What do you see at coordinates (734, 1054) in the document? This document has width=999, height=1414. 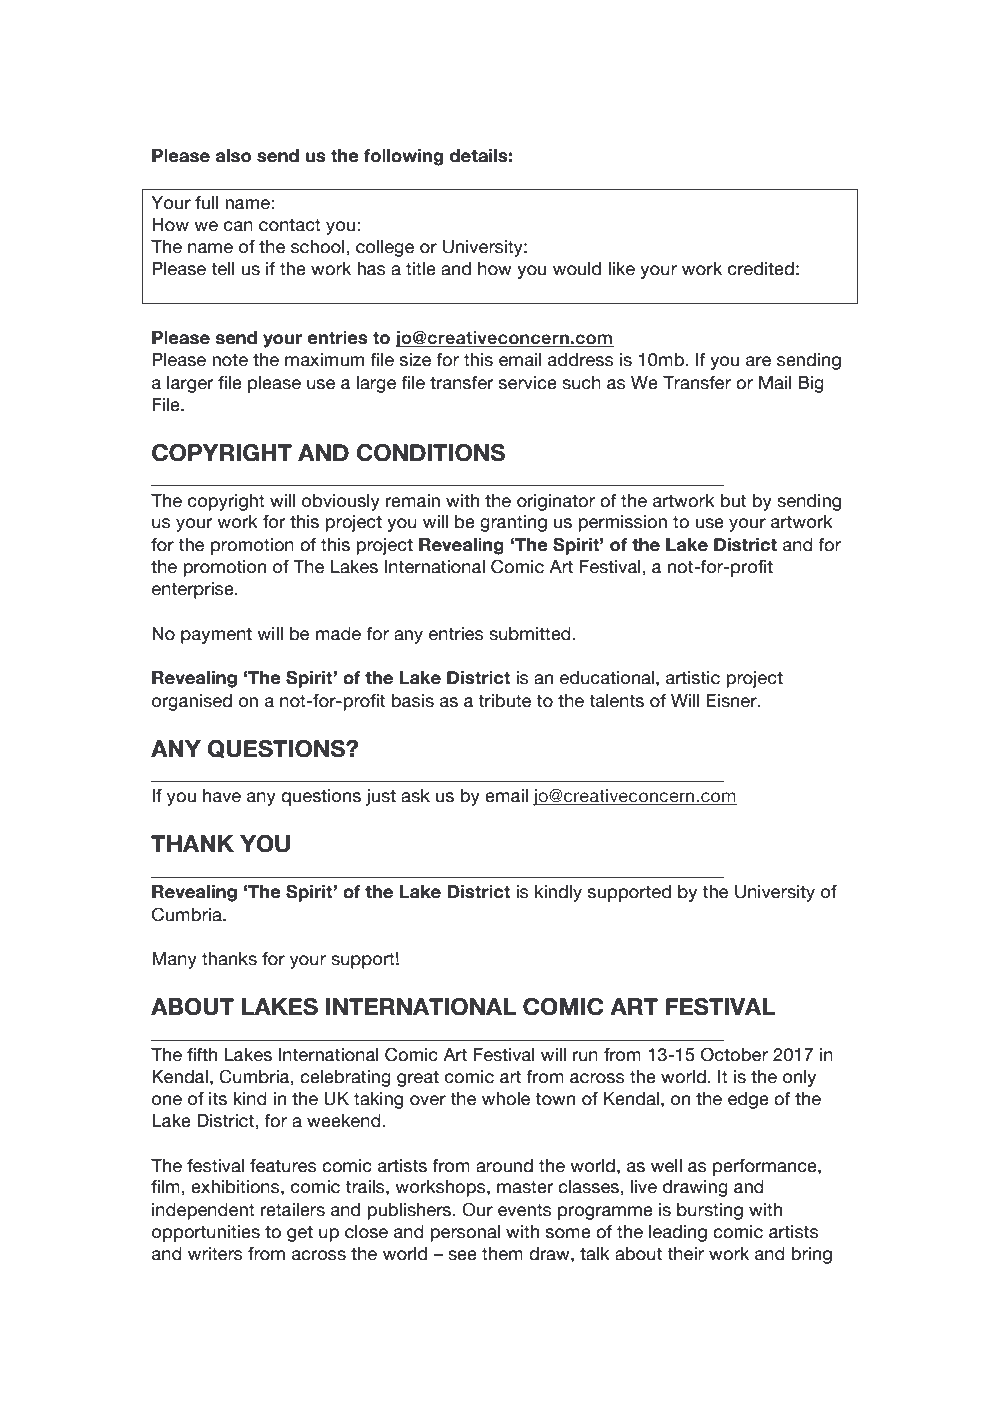 I see `October` at bounding box center [734, 1054].
